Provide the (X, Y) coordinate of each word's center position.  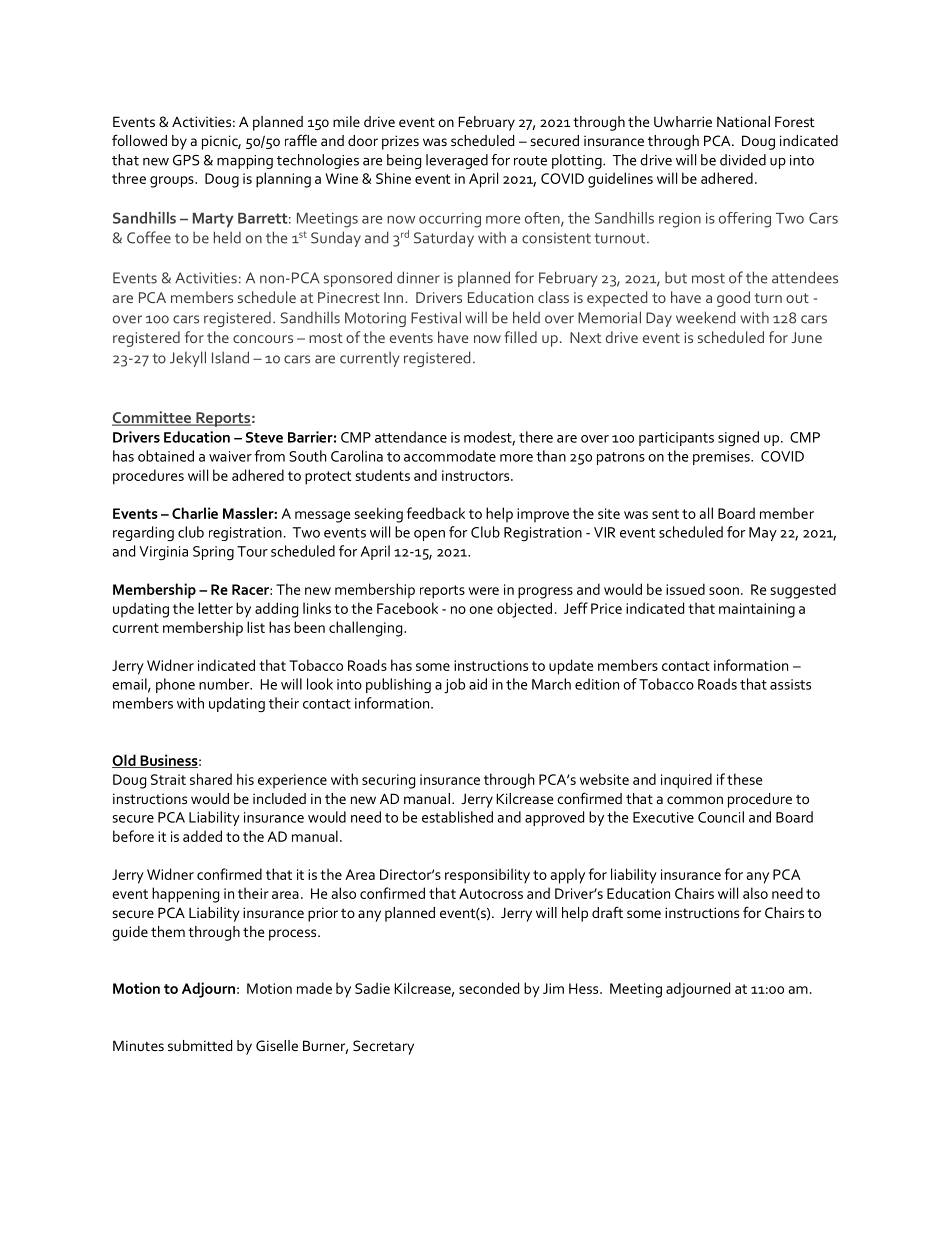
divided (743, 160)
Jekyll (188, 359)
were (484, 591)
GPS (186, 160)
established (457, 817)
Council (721, 817)
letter (215, 608)
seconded (489, 988)
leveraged (457, 161)
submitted (200, 1045)
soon (724, 591)
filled (520, 337)
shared (211, 779)
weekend (706, 317)
